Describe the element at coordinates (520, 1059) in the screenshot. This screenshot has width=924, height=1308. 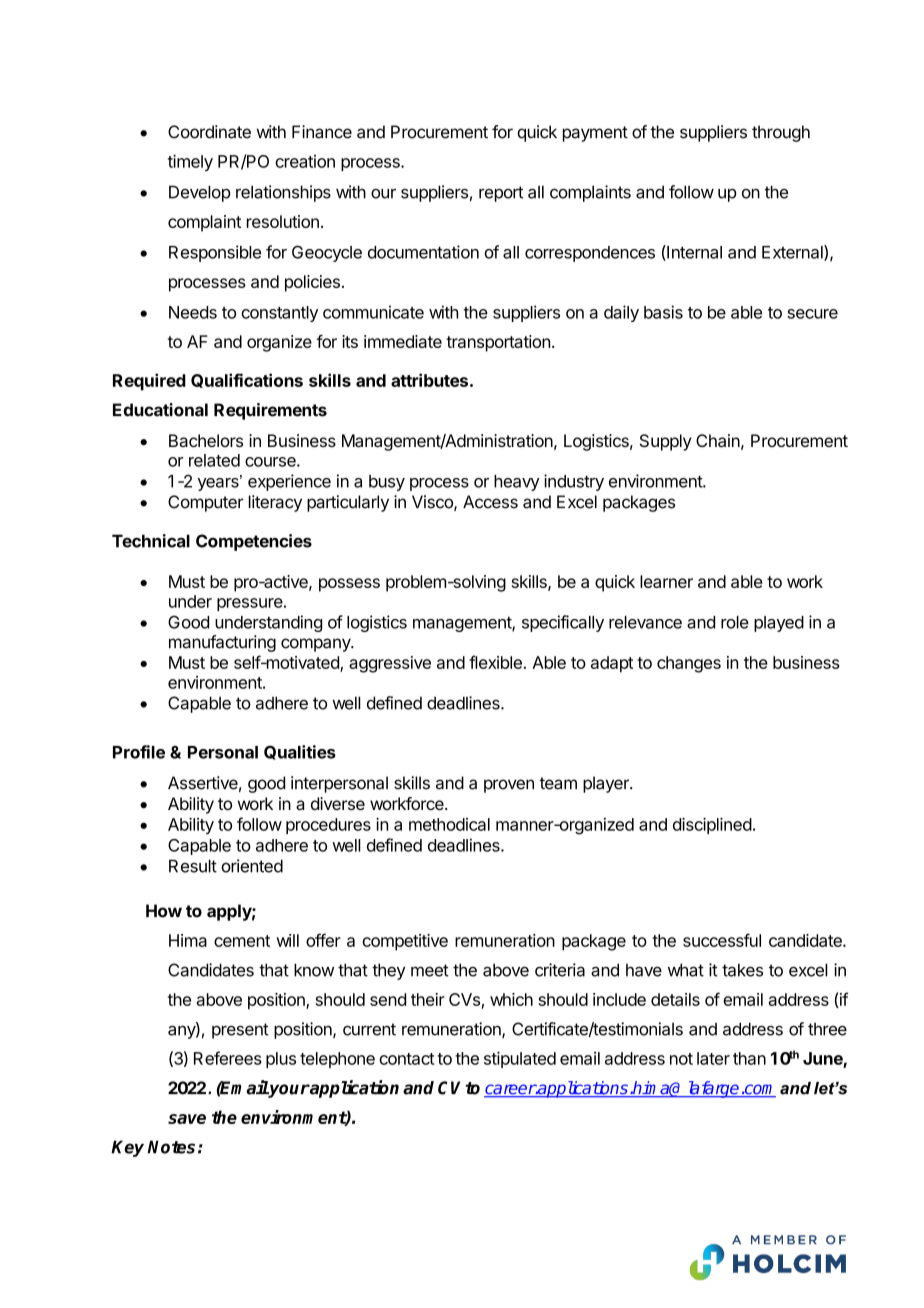
I see `stipulated` at that location.
